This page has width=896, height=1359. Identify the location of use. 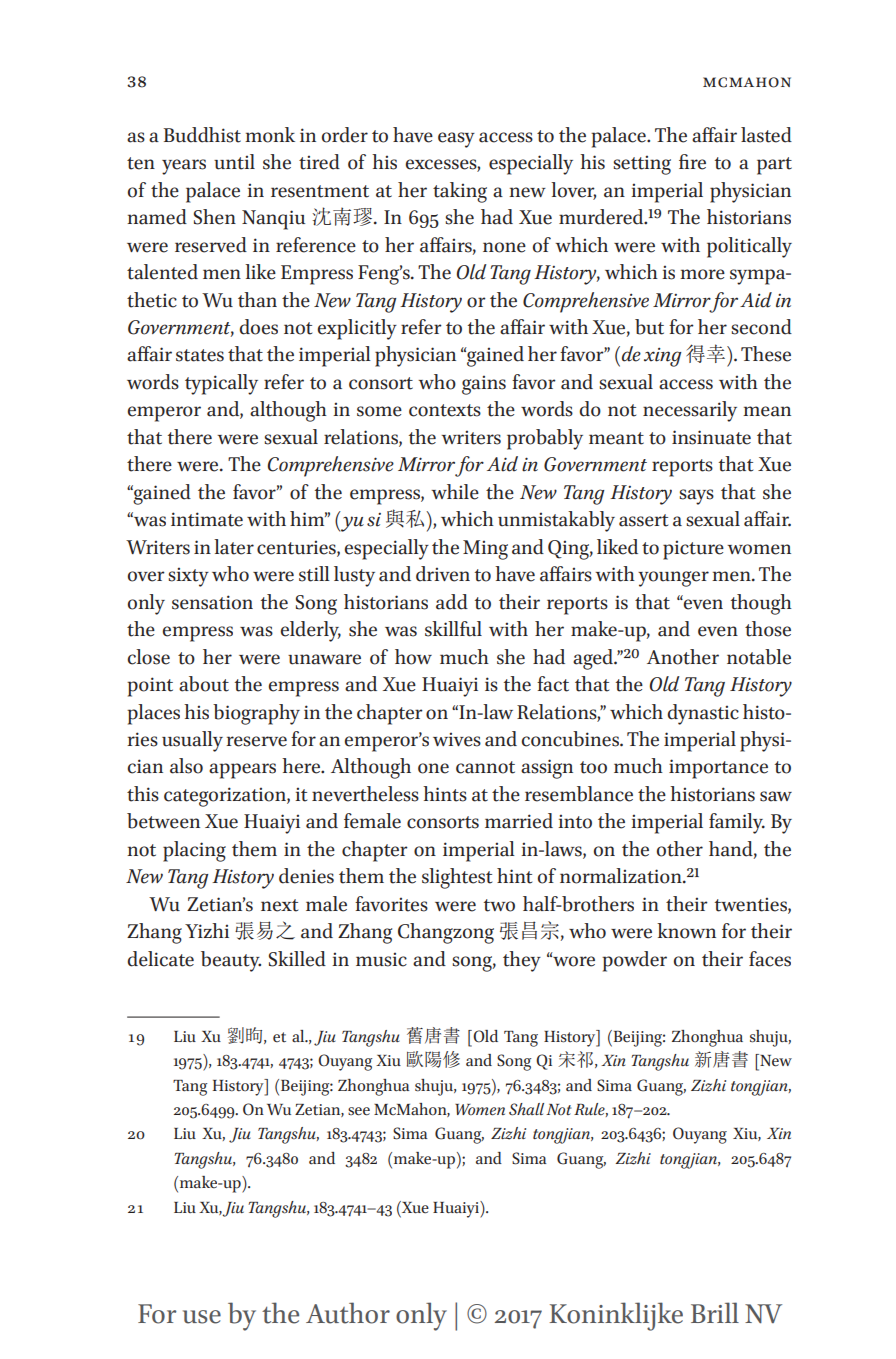
(202, 1317).
